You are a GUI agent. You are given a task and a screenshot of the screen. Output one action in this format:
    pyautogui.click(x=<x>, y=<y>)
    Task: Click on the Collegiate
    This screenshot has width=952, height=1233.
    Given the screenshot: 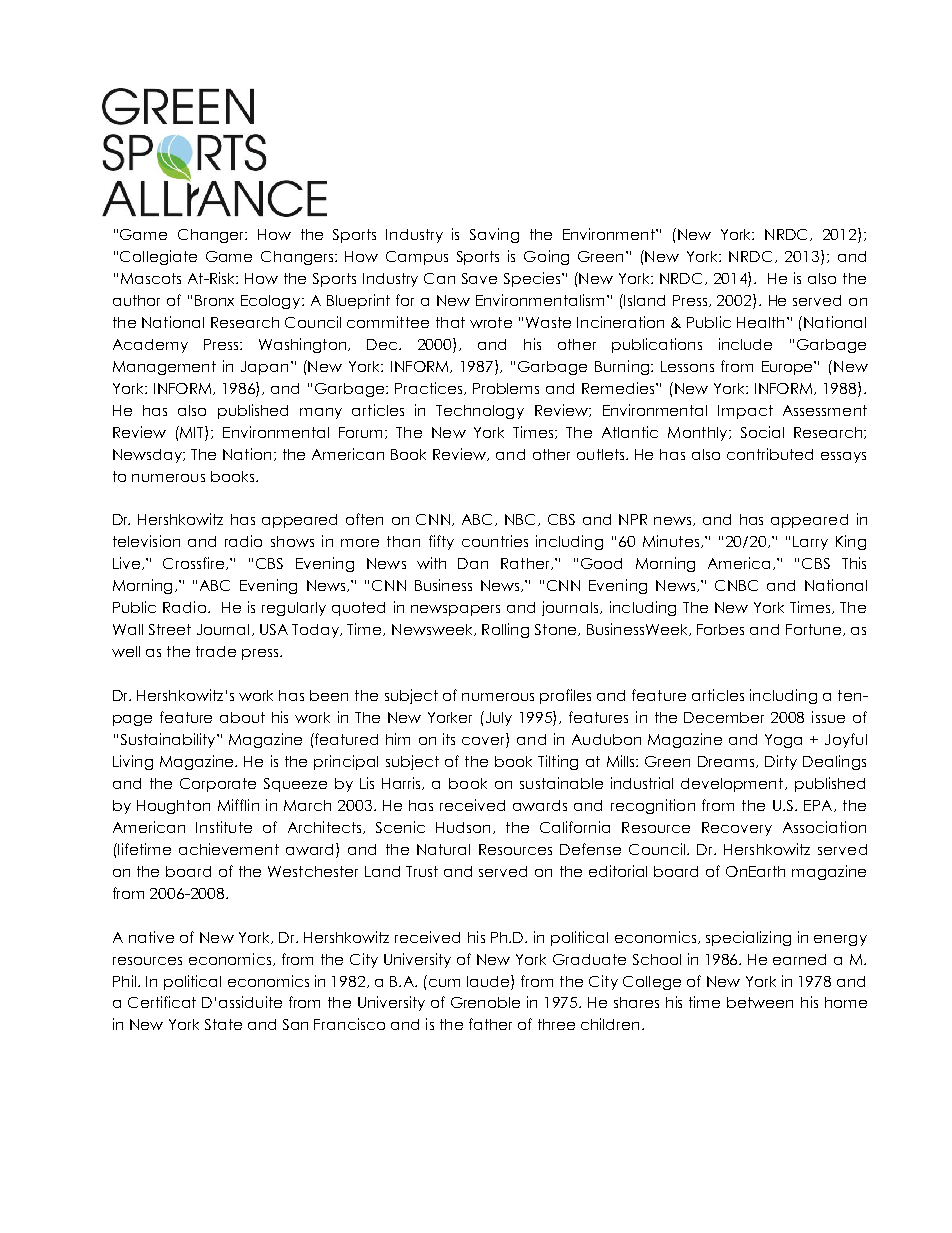 What is the action you would take?
    pyautogui.click(x=158, y=257)
